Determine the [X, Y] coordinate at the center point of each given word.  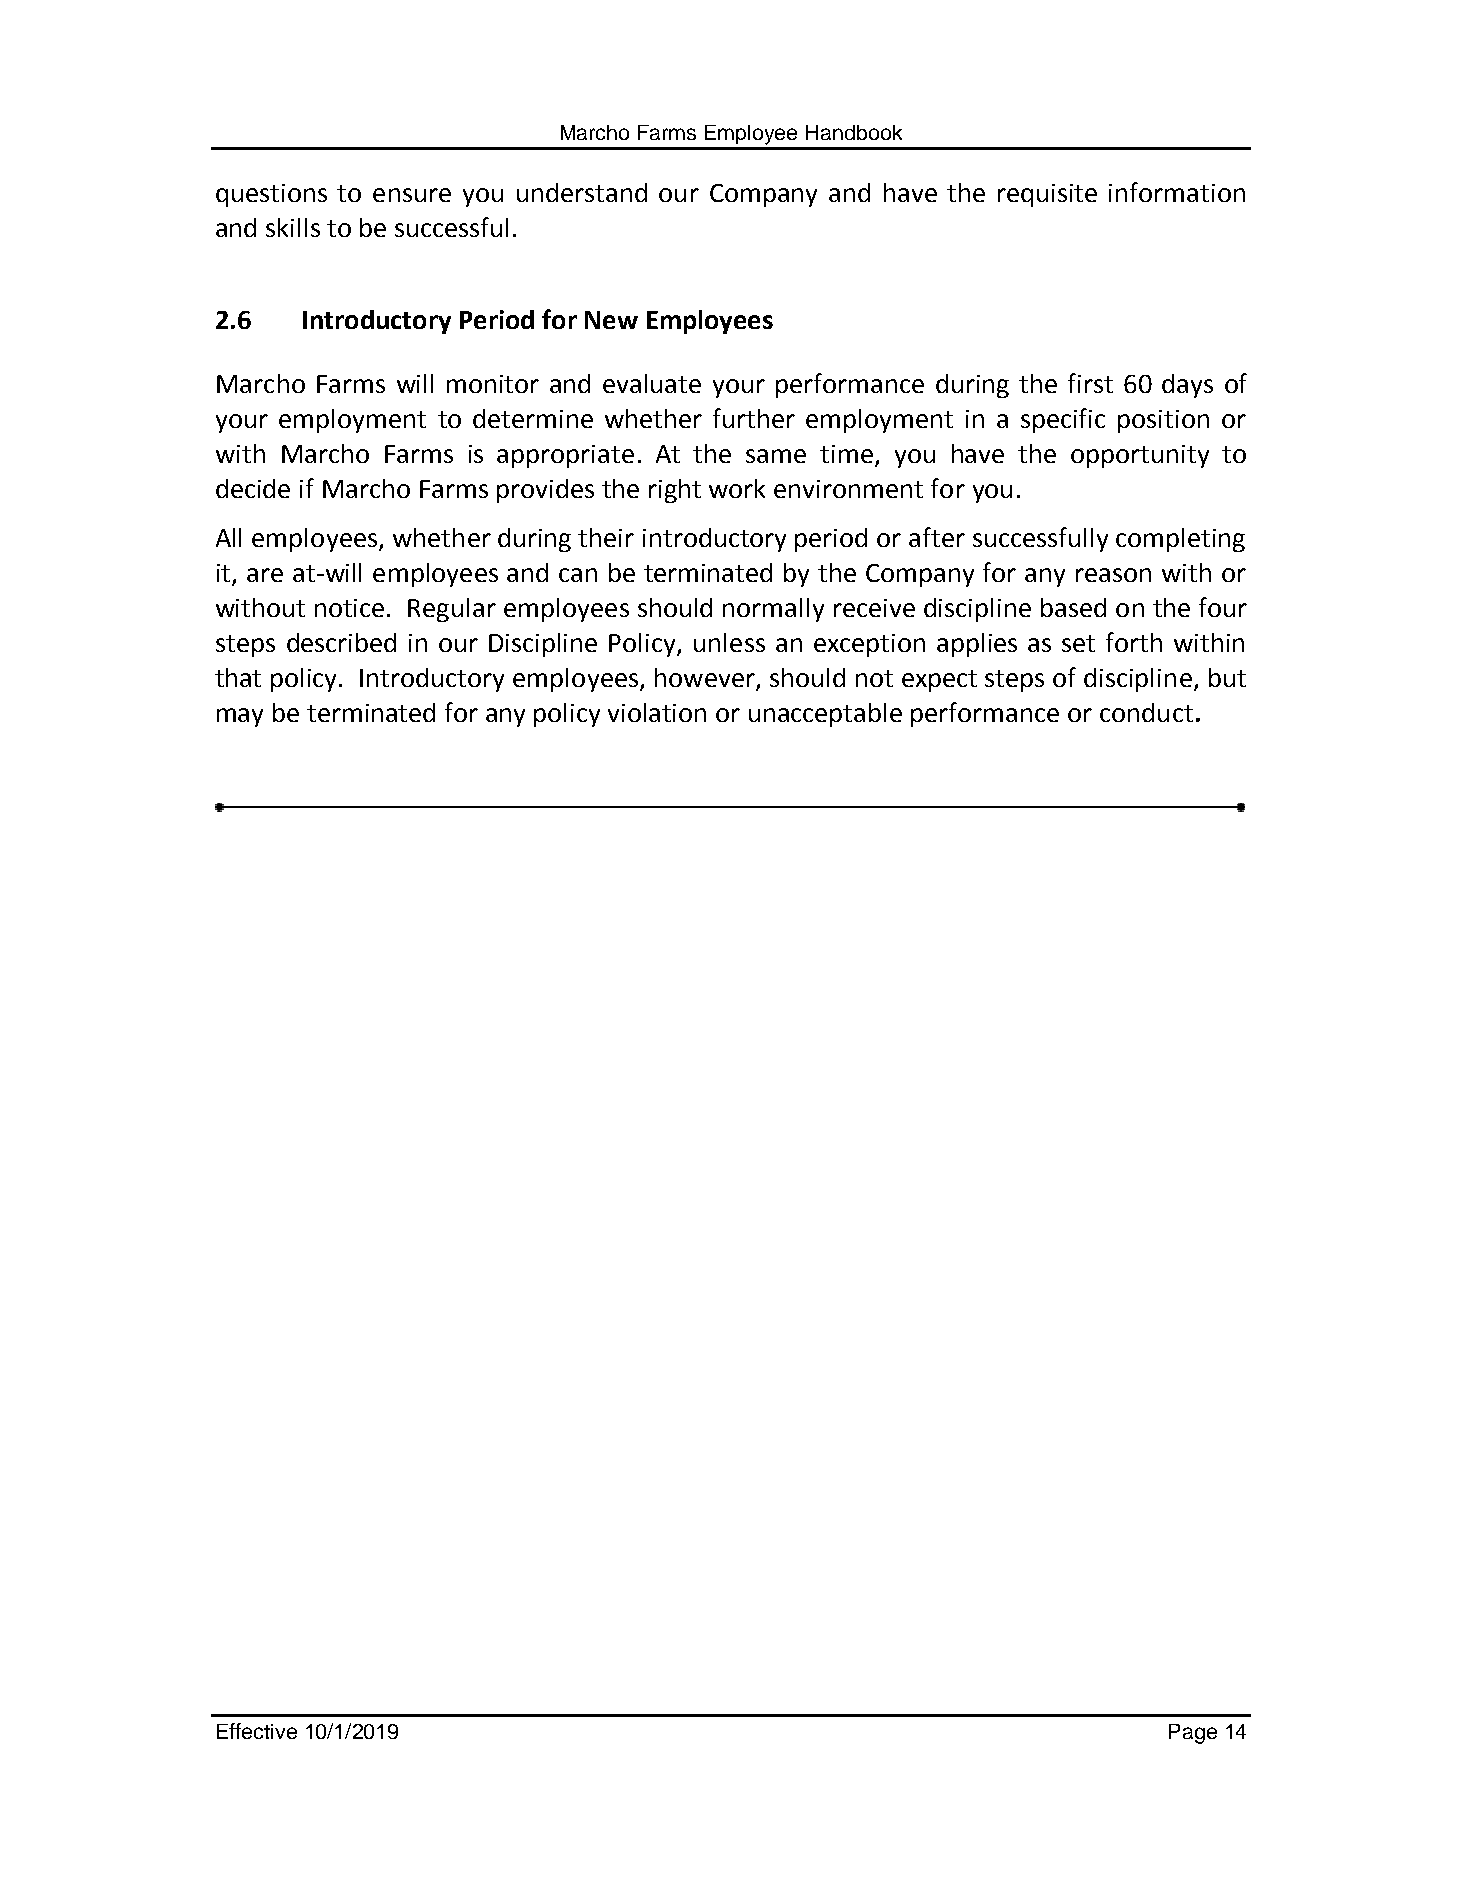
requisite [1047, 195]
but [1227, 677]
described [341, 642]
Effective [257, 1731]
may [240, 717]
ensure [412, 195]
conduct [1146, 712]
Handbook [854, 132]
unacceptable [825, 715]
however [706, 679]
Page [1193, 1734]
